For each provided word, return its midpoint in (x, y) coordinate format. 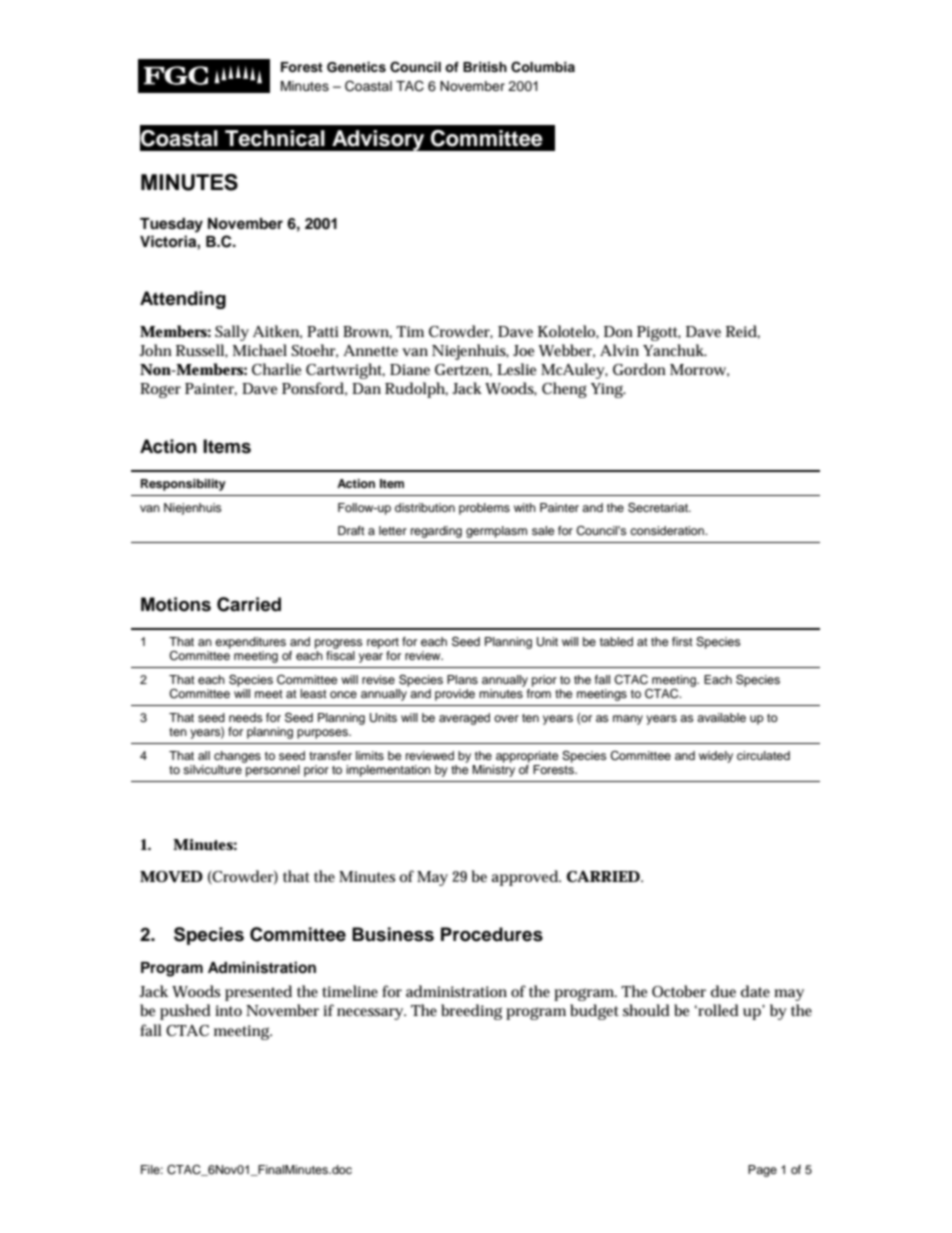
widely (716, 757)
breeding (471, 1012)
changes (237, 757)
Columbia (543, 67)
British (485, 67)
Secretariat (659, 507)
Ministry (493, 771)
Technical (275, 138)
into (228, 1010)
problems (484, 509)
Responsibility (183, 485)
